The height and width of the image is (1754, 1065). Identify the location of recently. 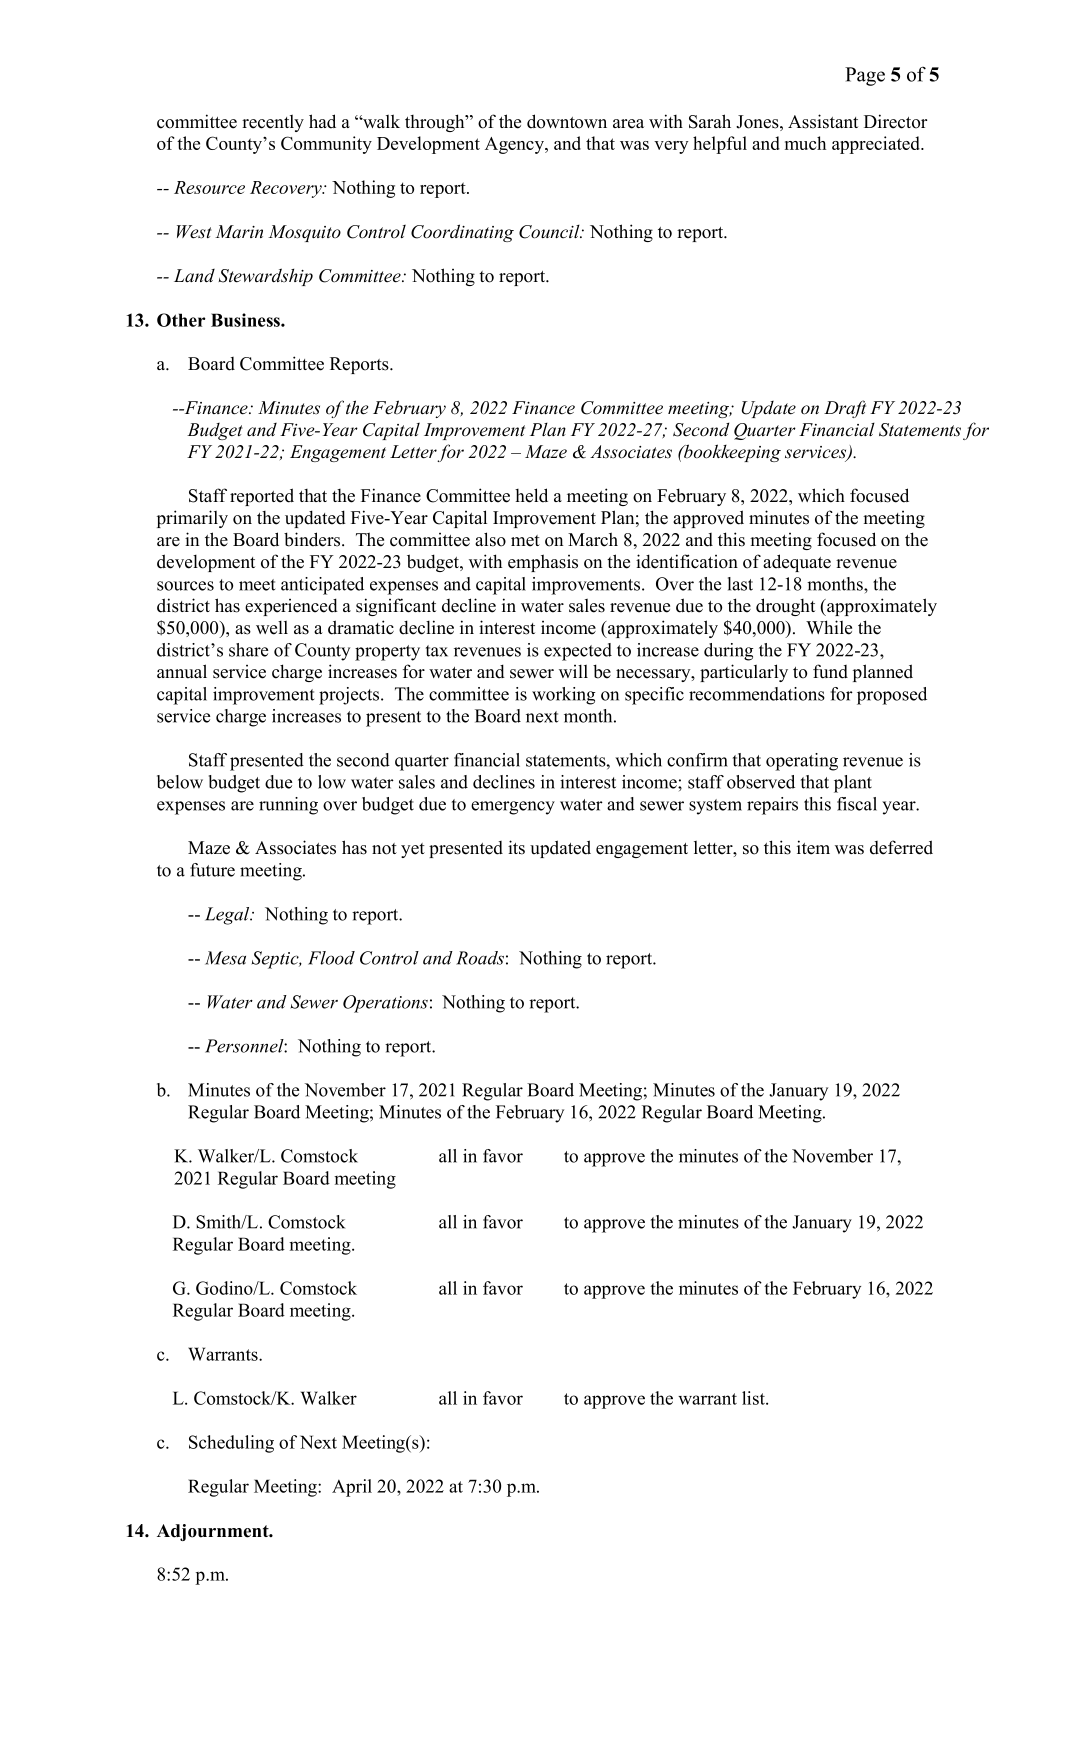
(273, 123).
